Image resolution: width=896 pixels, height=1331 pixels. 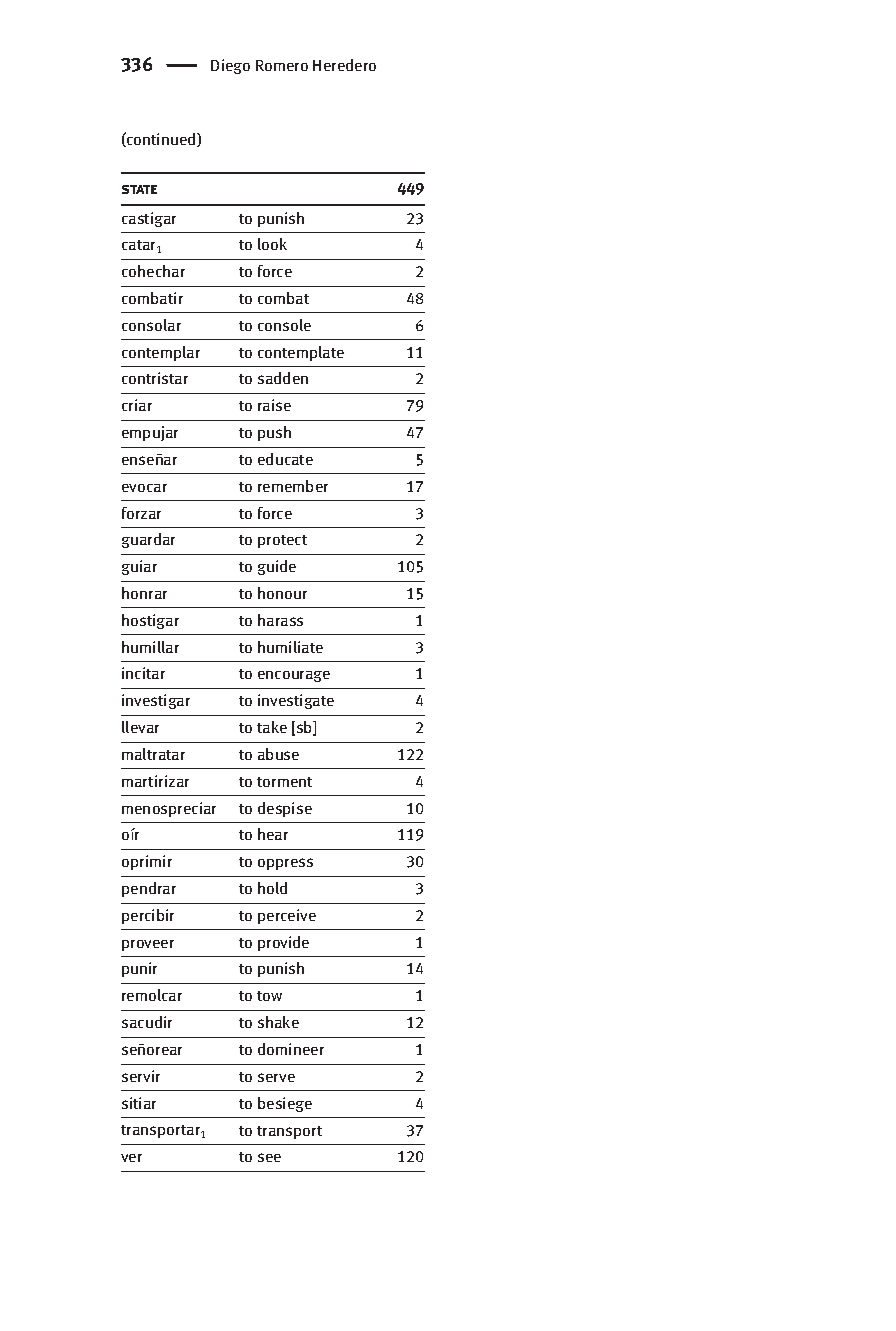 What do you see at coordinates (282, 65) in the page?
I see `Romero` at bounding box center [282, 65].
